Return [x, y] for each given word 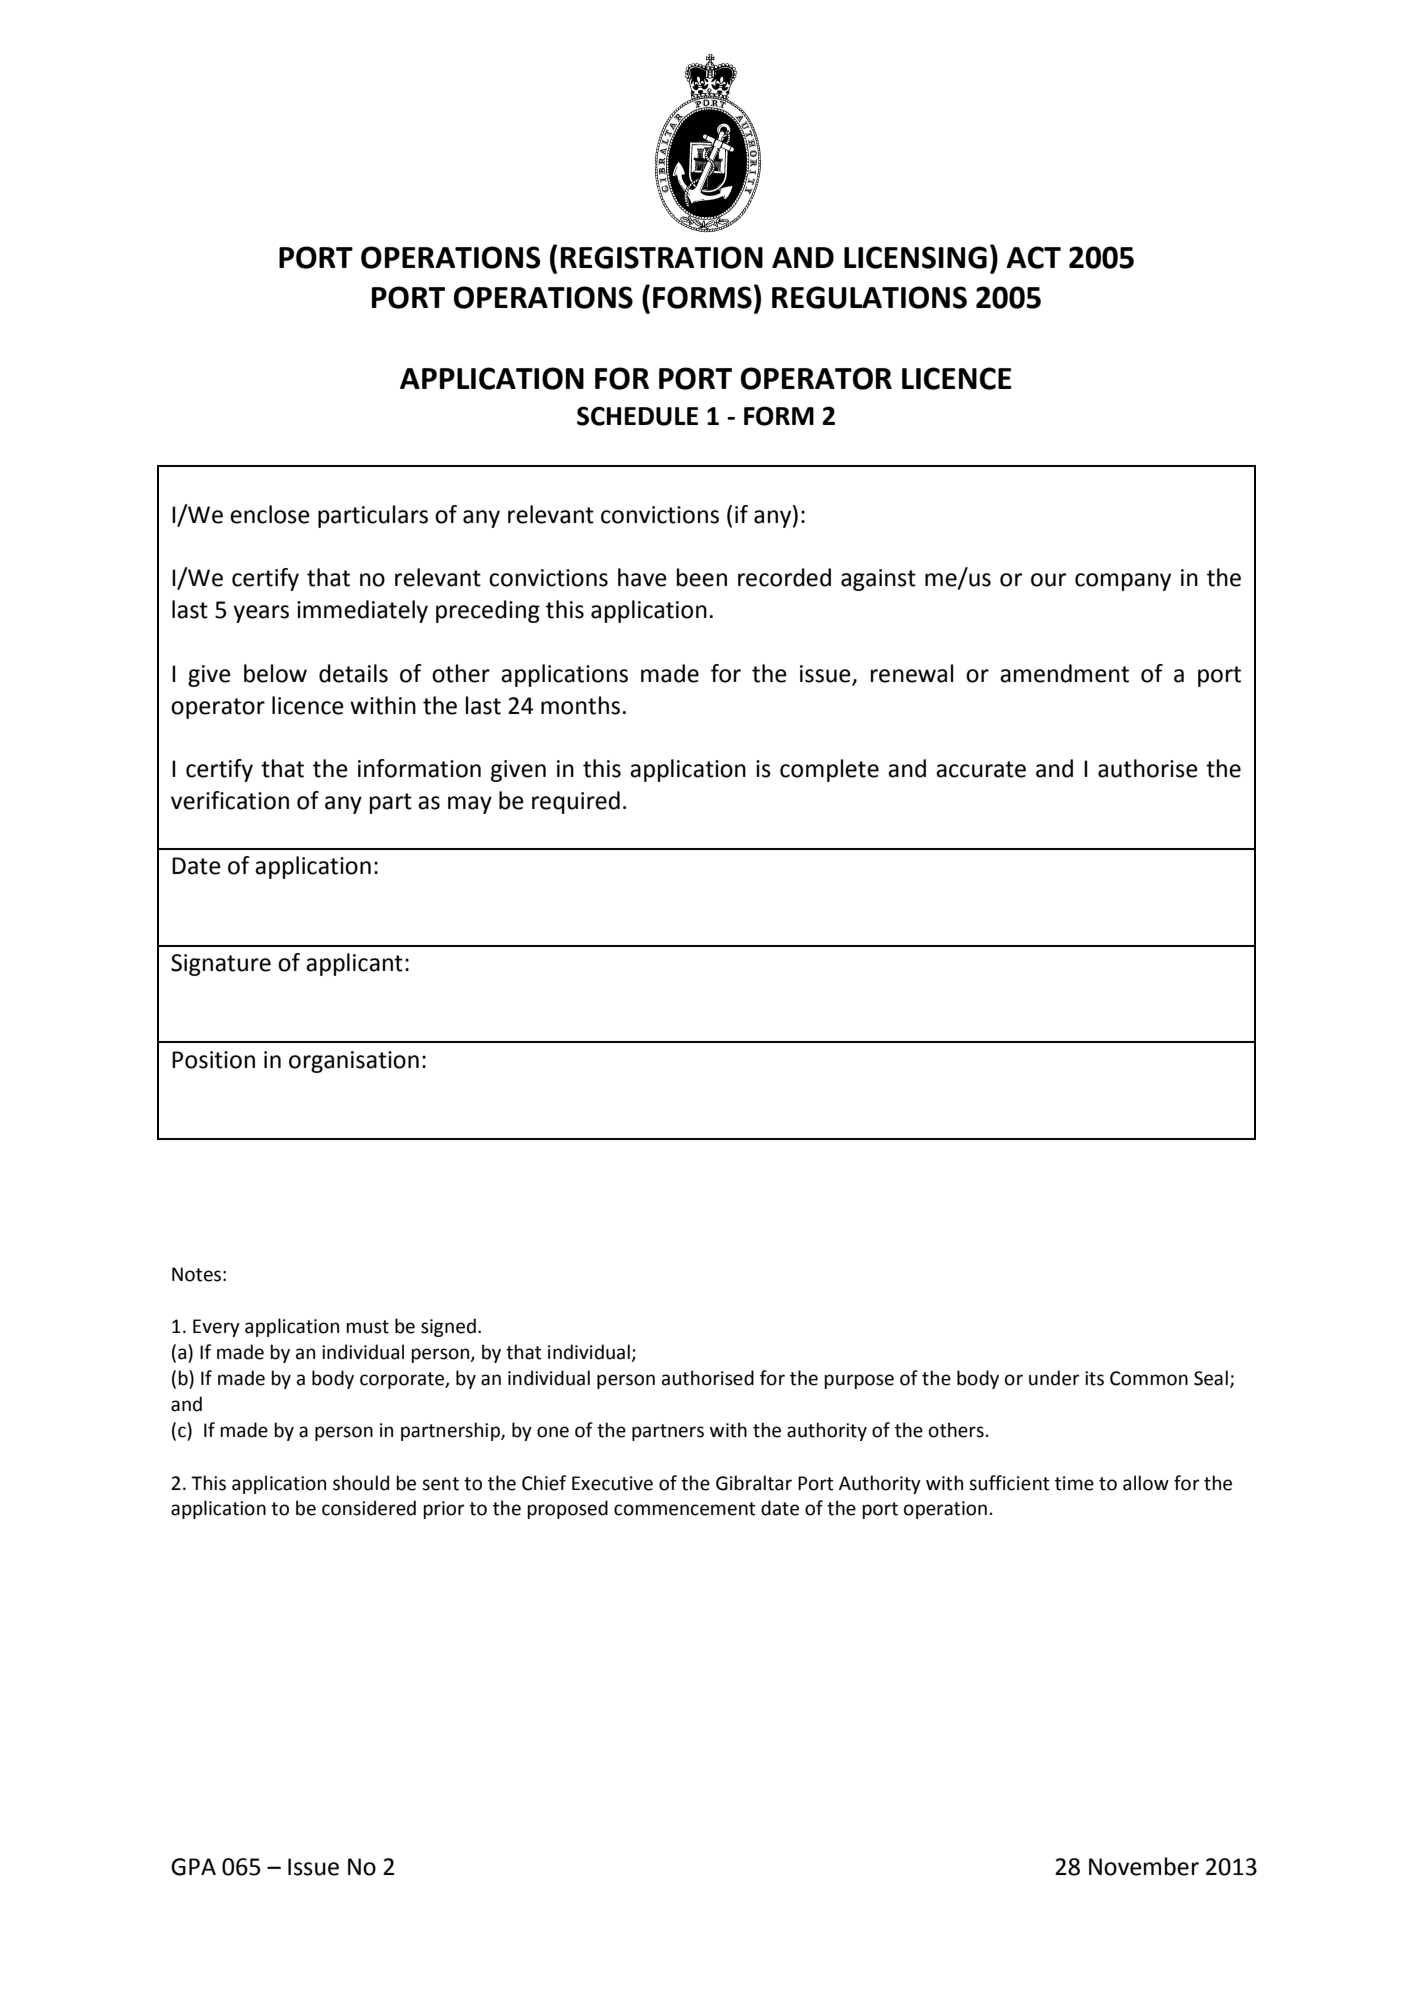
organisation [354, 1062]
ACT [1033, 257]
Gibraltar [754, 1483]
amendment [1064, 673]
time [1074, 1483]
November [1144, 1866]
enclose [270, 514]
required [576, 802]
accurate [981, 769]
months [580, 705]
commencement [685, 1509]
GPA [193, 1867]
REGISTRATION [662, 257]
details [353, 673]
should [361, 1483]
